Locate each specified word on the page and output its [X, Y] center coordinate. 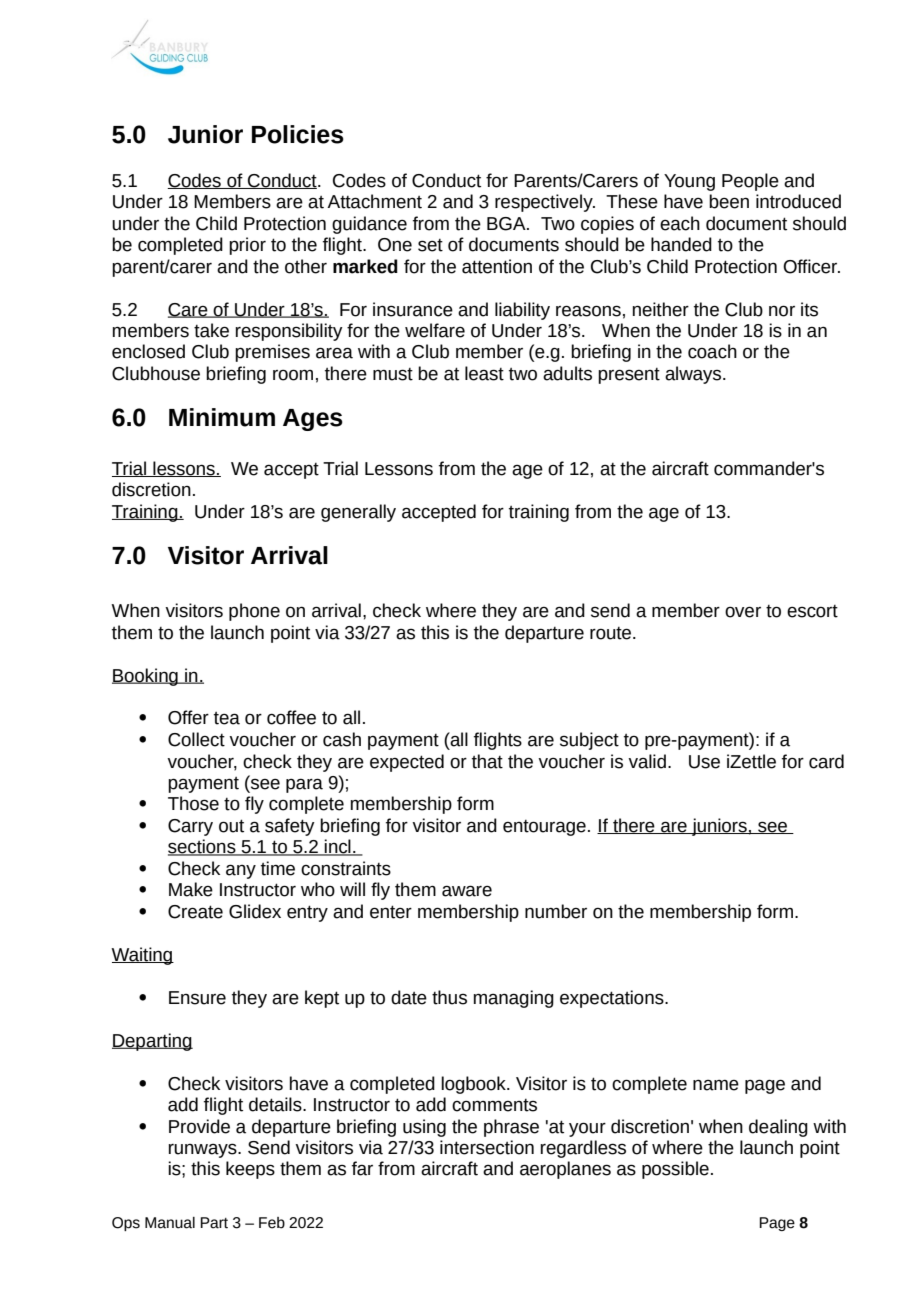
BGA [507, 224]
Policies [298, 134]
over [743, 612]
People [750, 182]
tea [227, 718]
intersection [487, 1147]
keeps [250, 1170]
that [487, 761]
